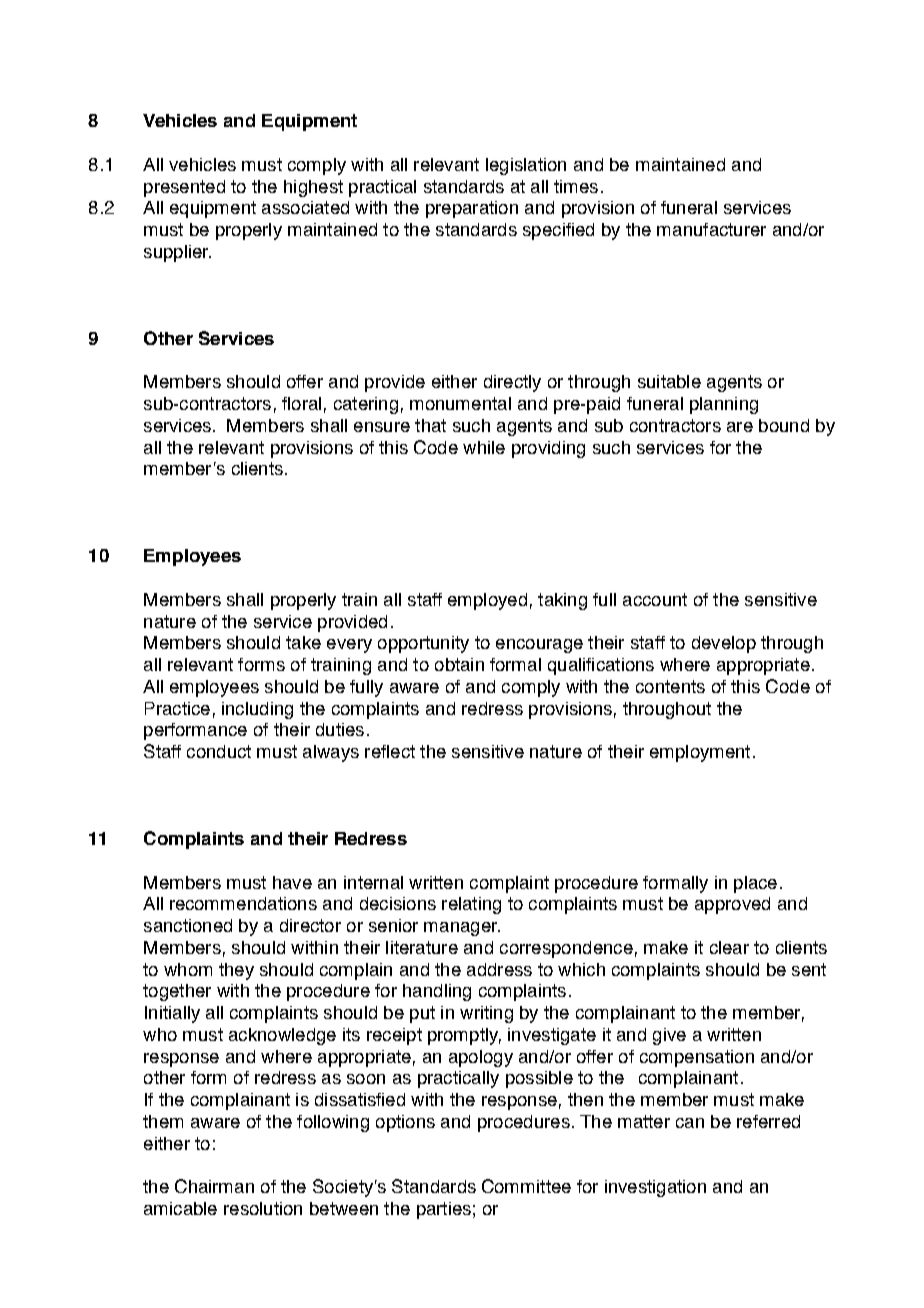  I want to click on preparation, so click(472, 209).
